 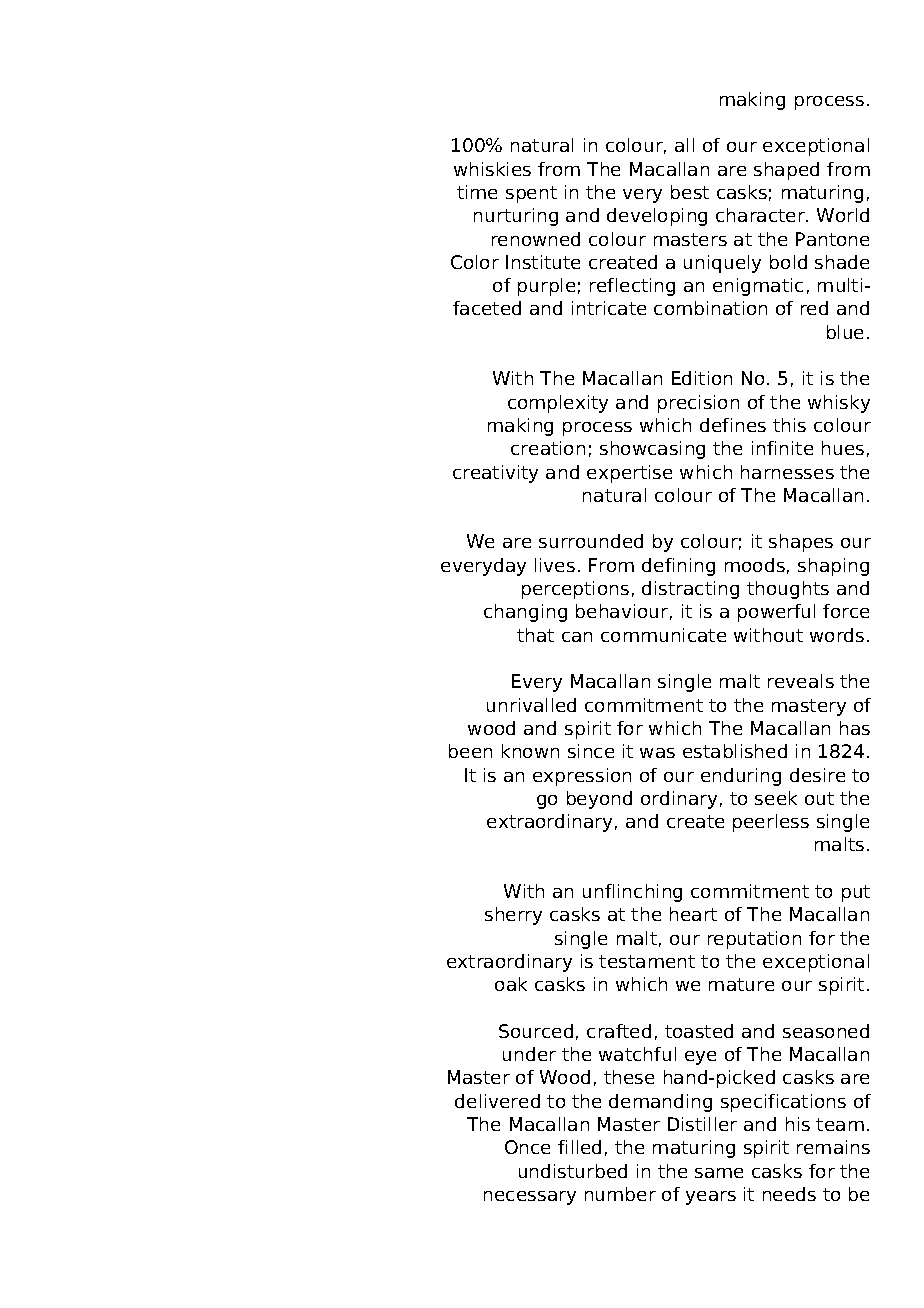 What do you see at coordinates (527, 1147) in the image?
I see `Once` at bounding box center [527, 1147].
